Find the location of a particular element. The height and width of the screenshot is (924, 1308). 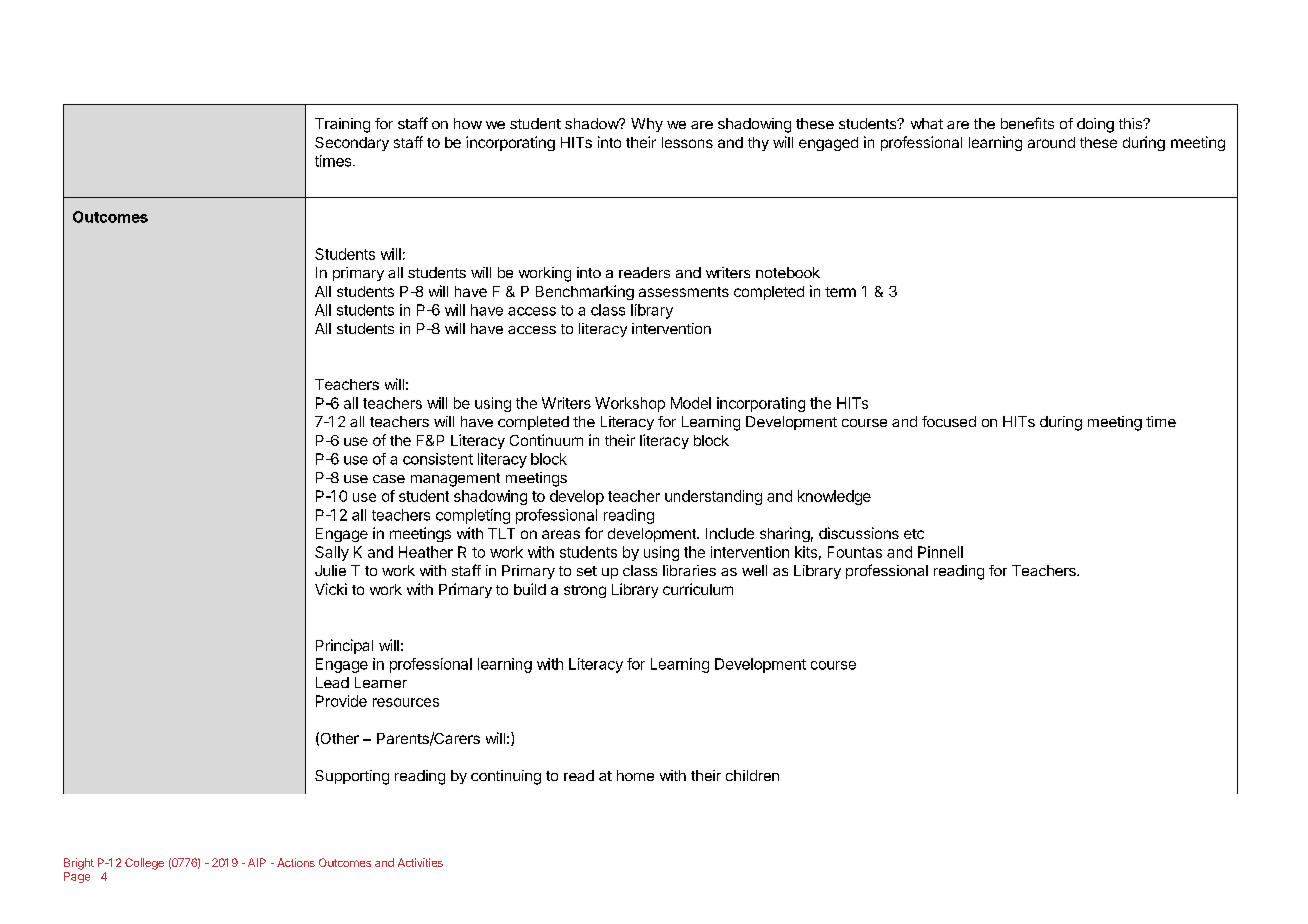

focused is located at coordinates (949, 421).
